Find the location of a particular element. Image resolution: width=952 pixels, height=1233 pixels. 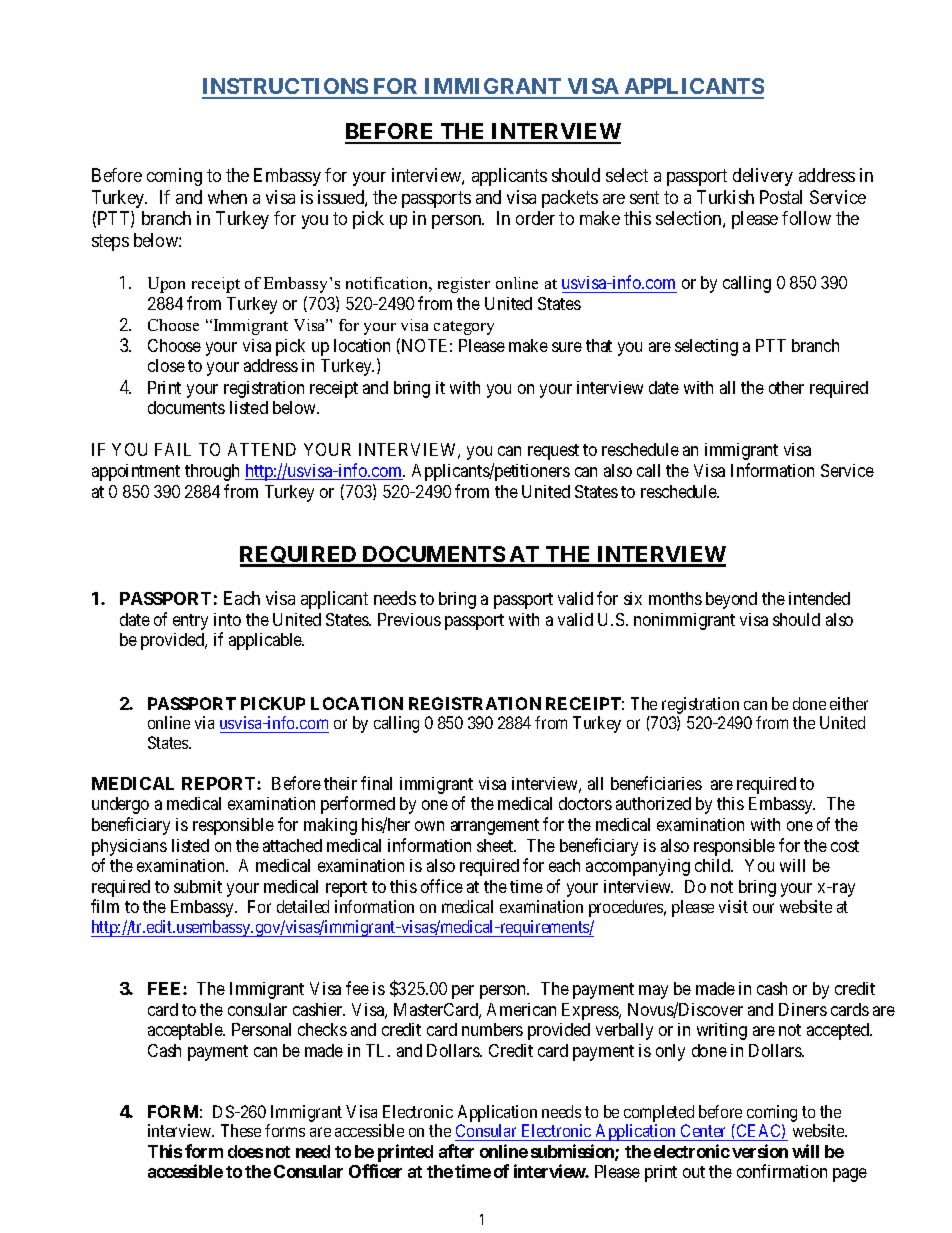

order is located at coordinates (535, 218).
